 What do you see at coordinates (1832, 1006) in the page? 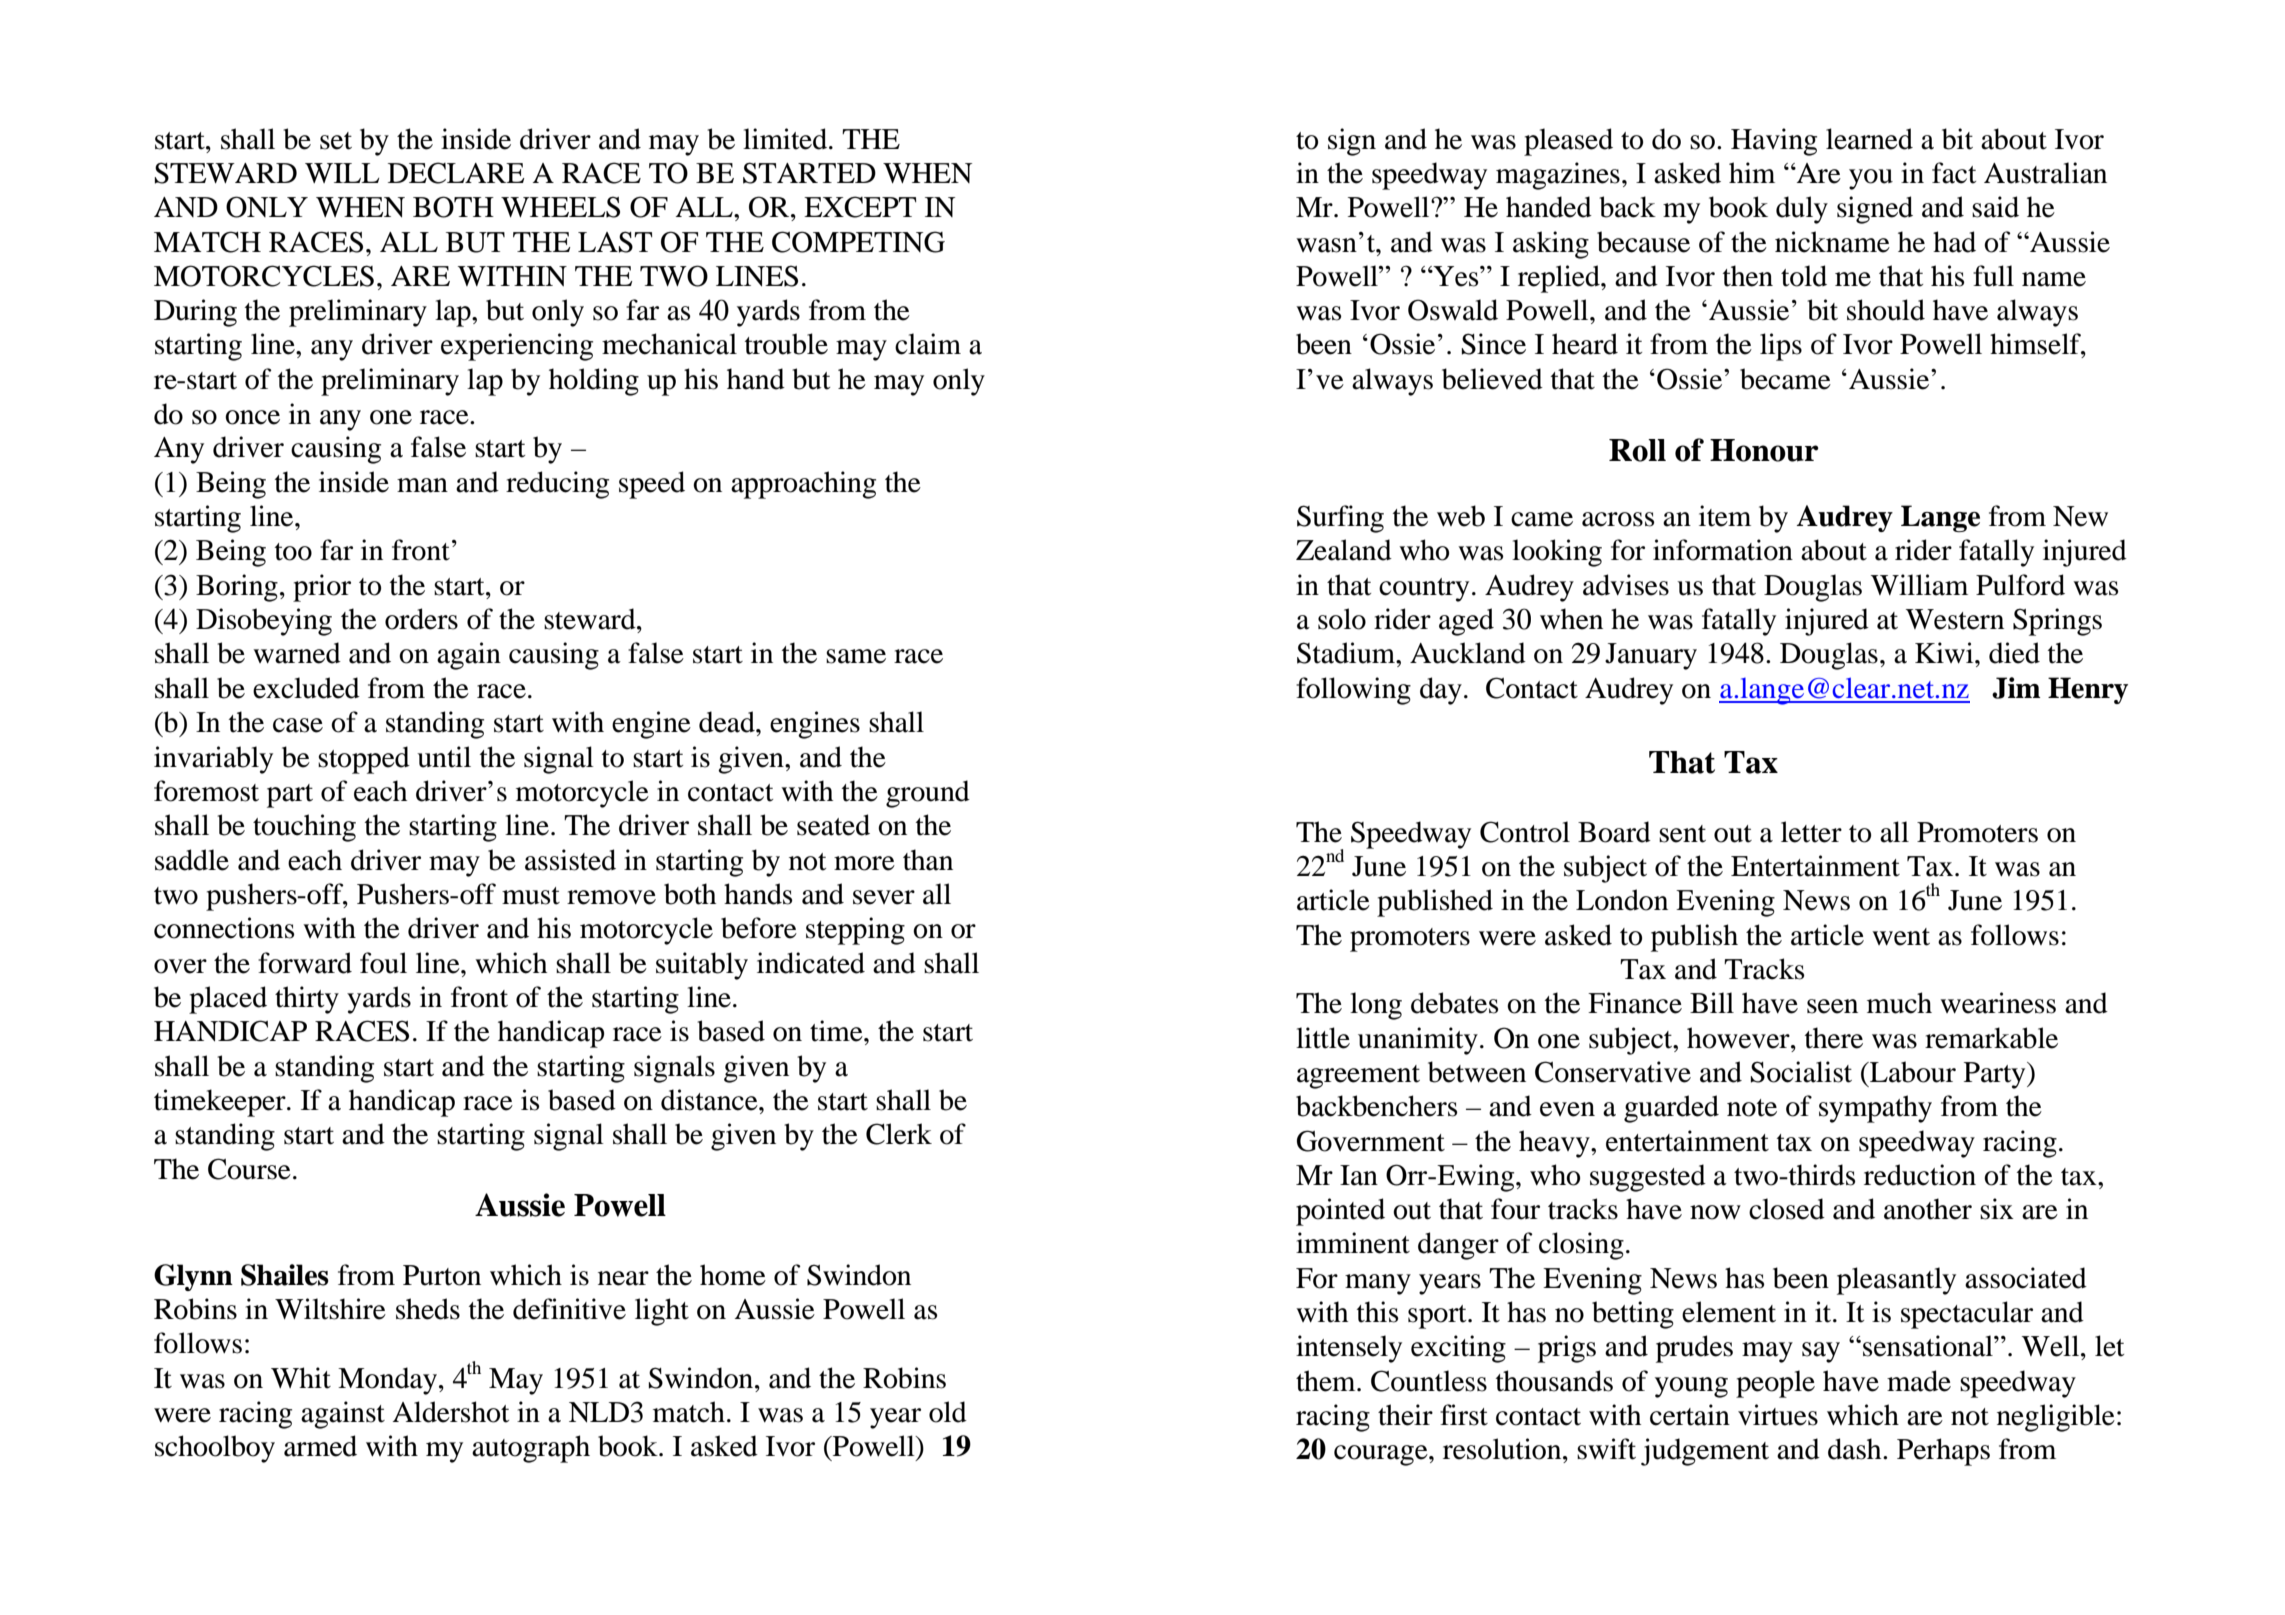
I see `seen` at bounding box center [1832, 1006].
